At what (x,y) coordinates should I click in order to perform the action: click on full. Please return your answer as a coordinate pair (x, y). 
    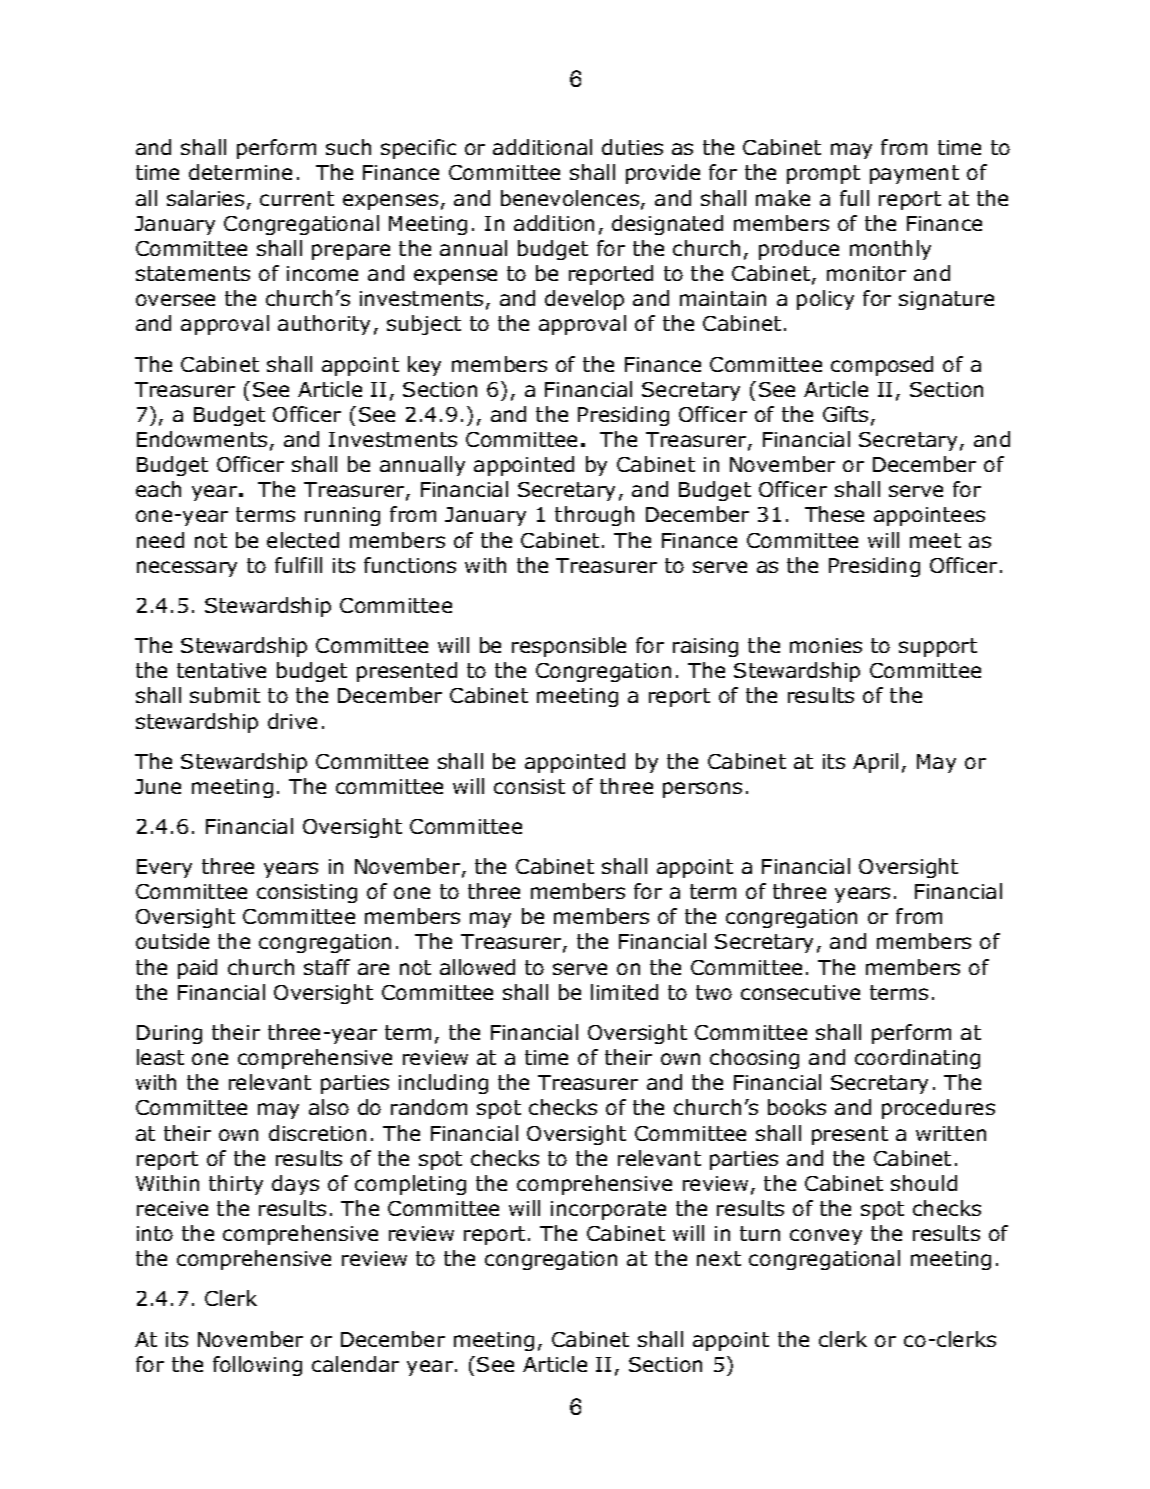
    Looking at the image, I should click on (854, 198).
